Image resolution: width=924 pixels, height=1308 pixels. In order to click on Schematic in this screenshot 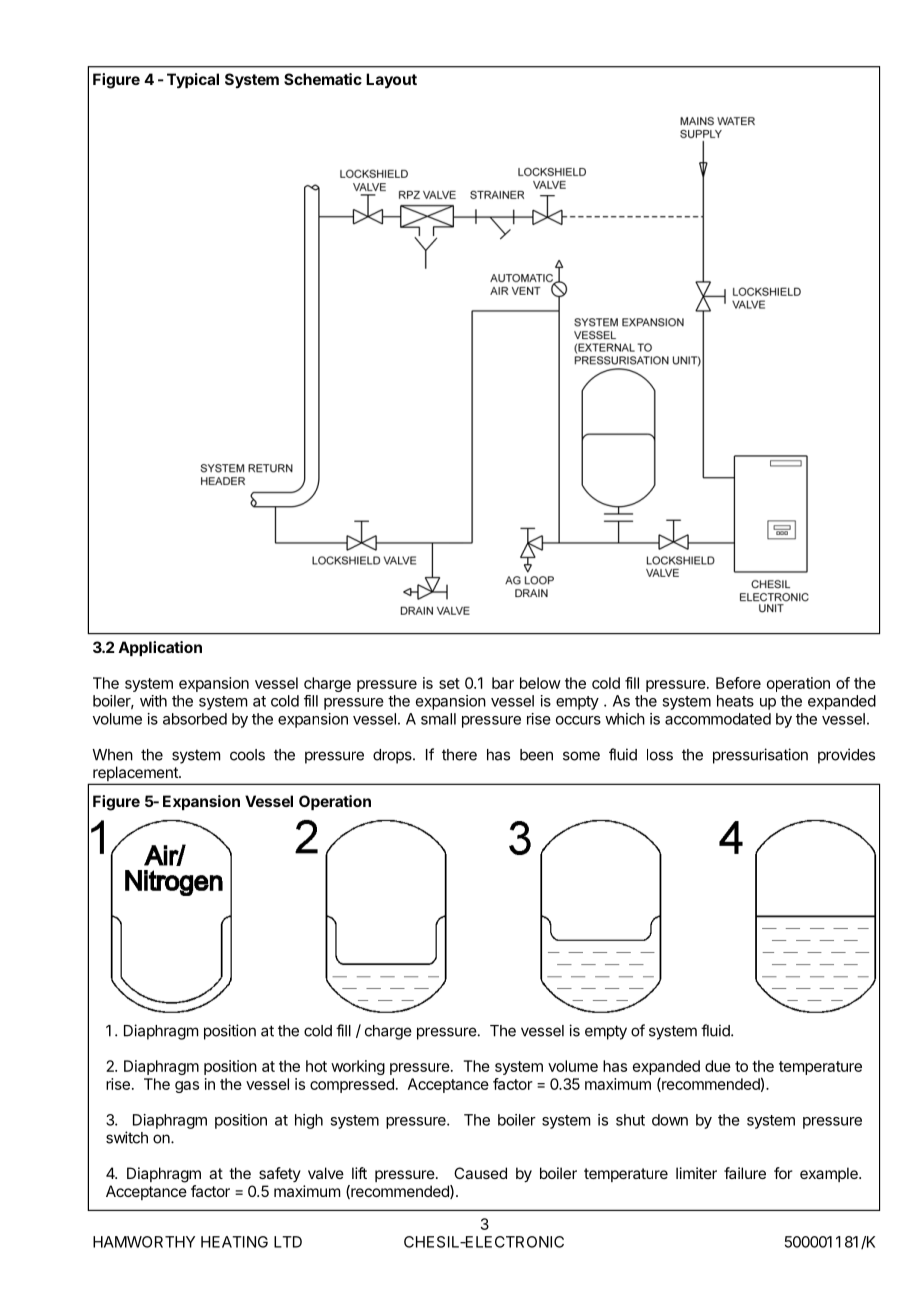, I will do `click(323, 79)`.
